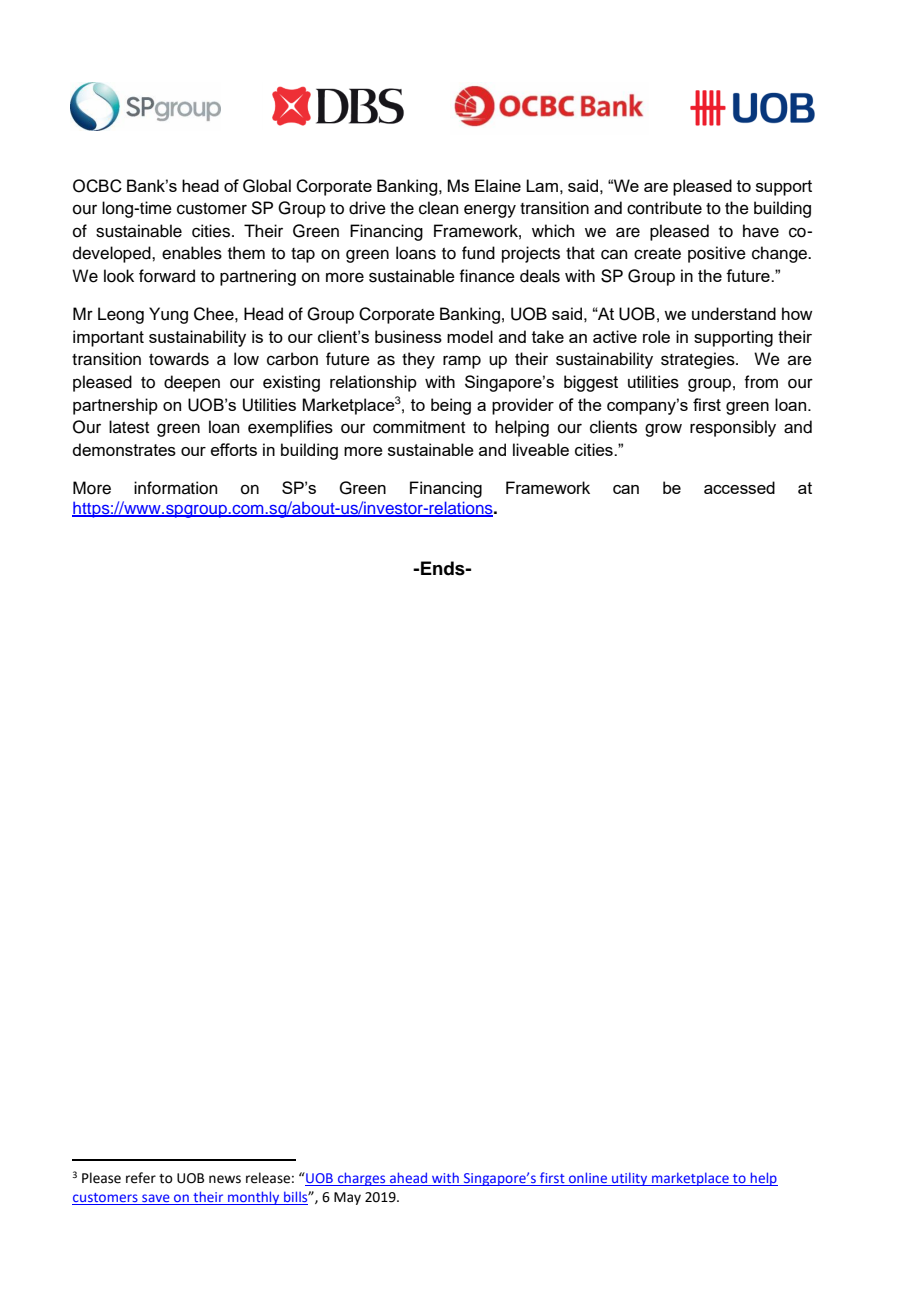  I want to click on information, so click(176, 488).
